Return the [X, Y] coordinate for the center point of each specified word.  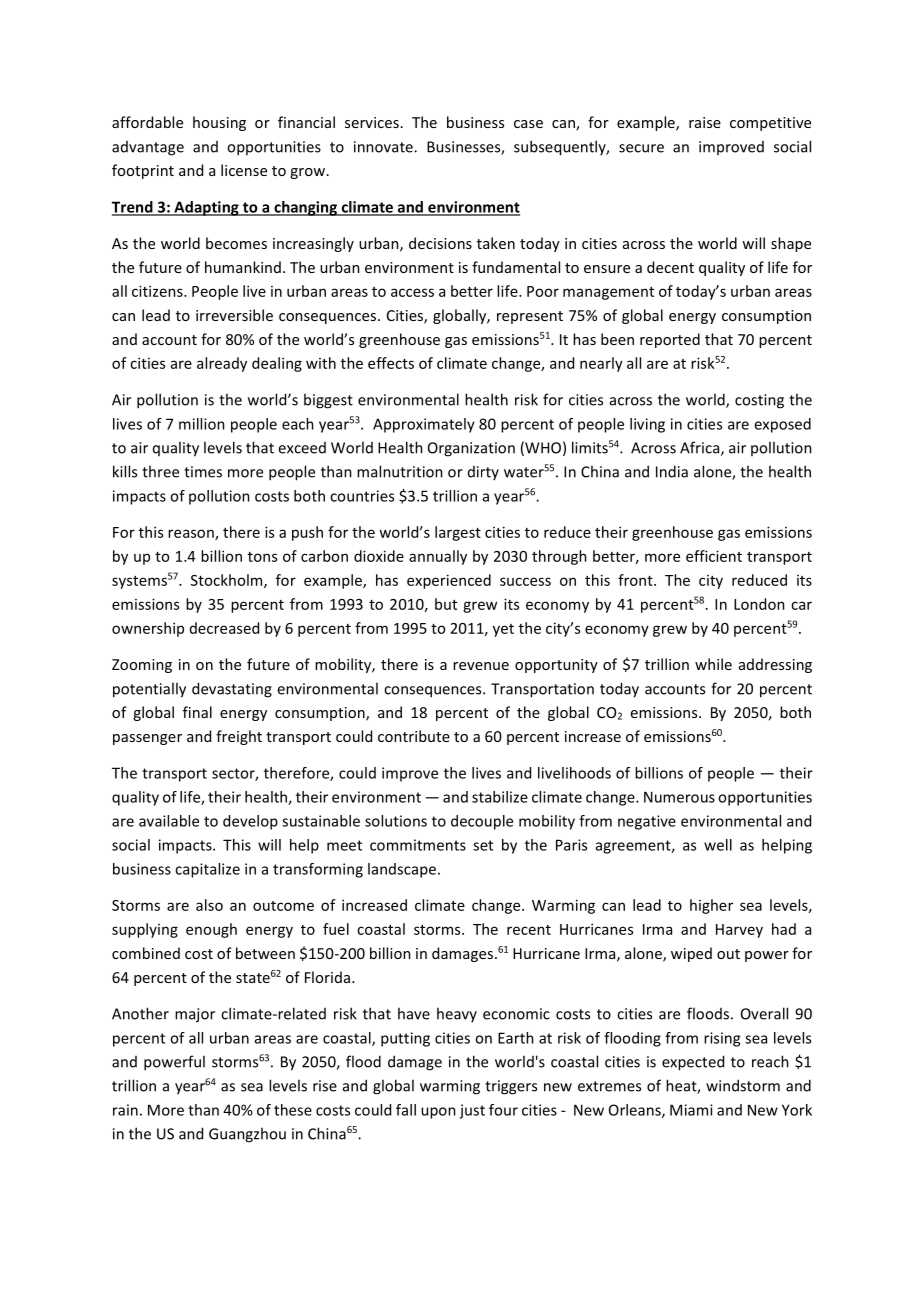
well [718, 845]
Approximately [424, 425]
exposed [782, 425]
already [222, 364]
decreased [224, 628]
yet [503, 630]
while [713, 664]
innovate [384, 147]
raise [705, 122]
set [483, 845]
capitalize [207, 870]
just [472, 1111]
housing [219, 123]
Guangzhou [247, 1135]
